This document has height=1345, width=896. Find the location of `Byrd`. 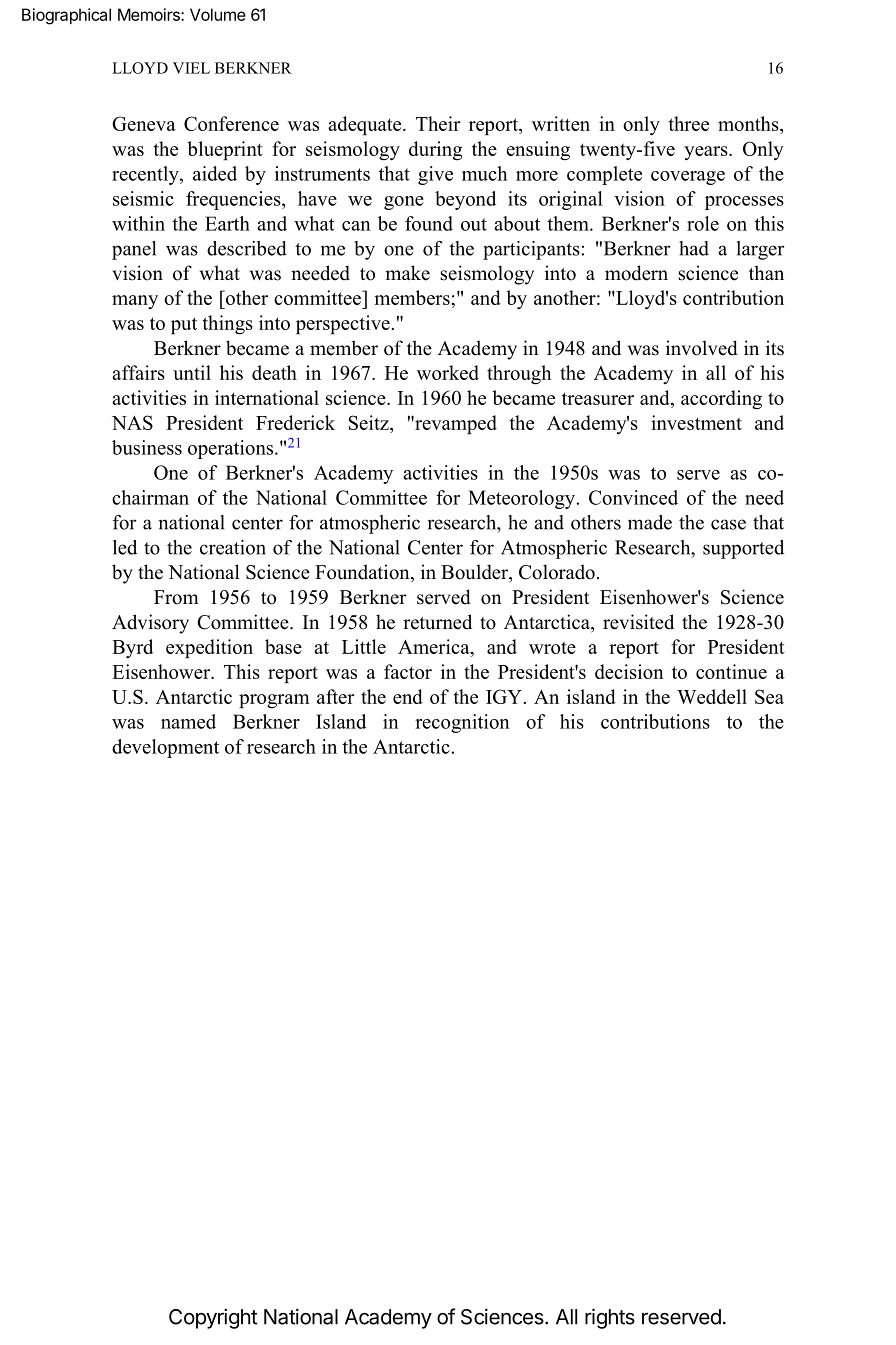

Byrd is located at coordinates (132, 648).
